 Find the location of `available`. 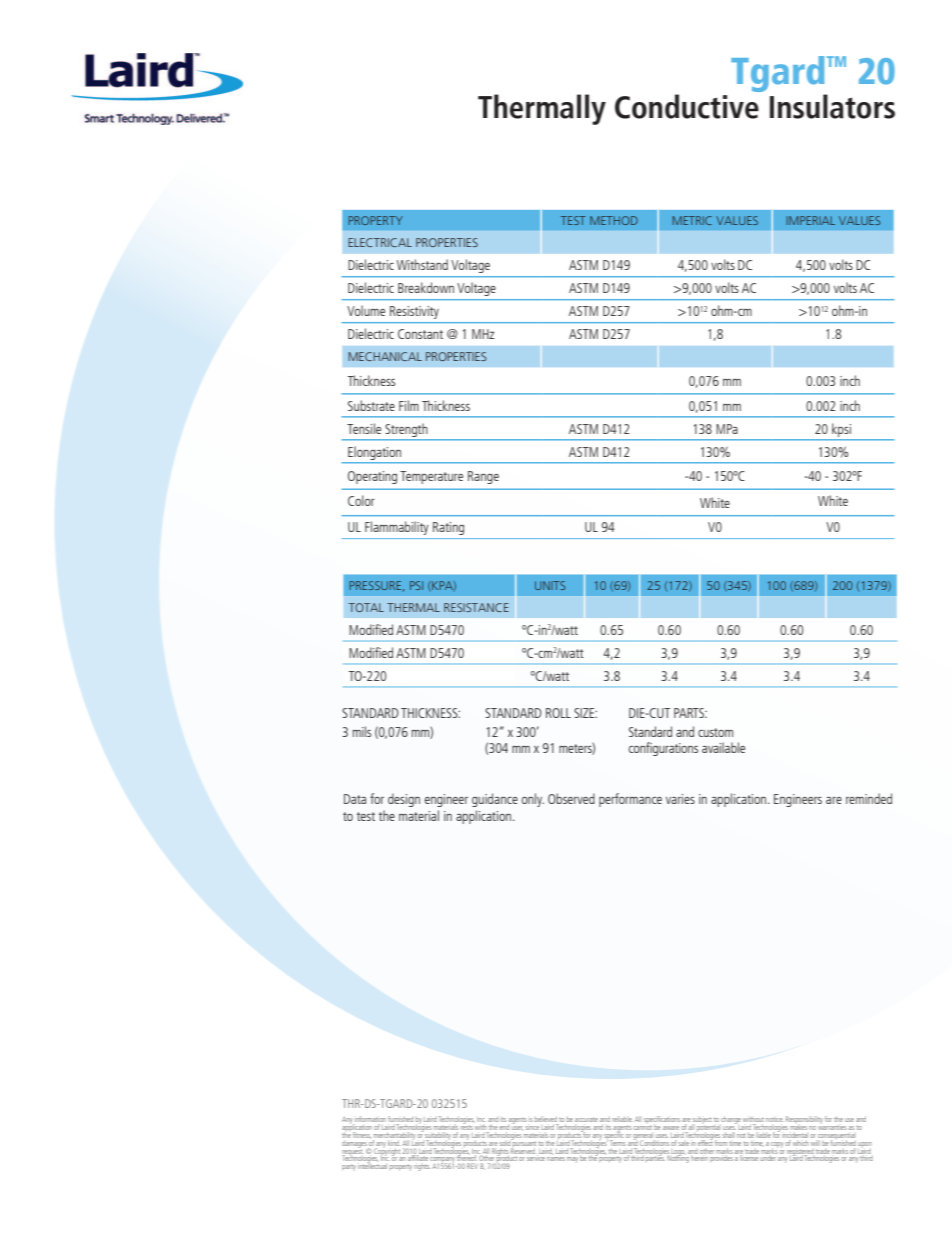

available is located at coordinates (723, 747).
